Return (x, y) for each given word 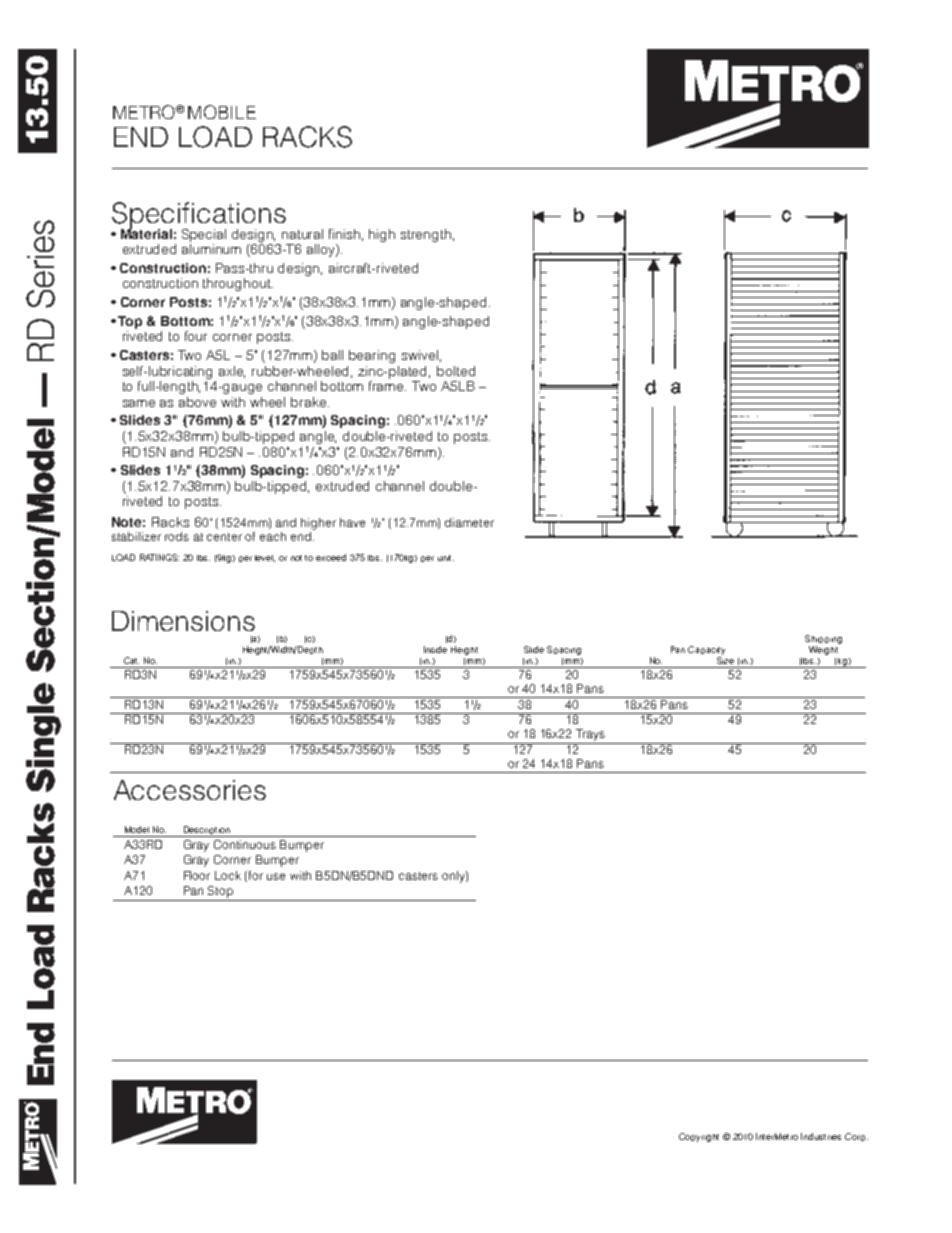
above (197, 402)
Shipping (823, 639)
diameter (469, 522)
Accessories (190, 790)
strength (426, 235)
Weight (823, 650)
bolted (456, 371)
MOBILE (222, 112)
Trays (590, 735)
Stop (220, 892)
